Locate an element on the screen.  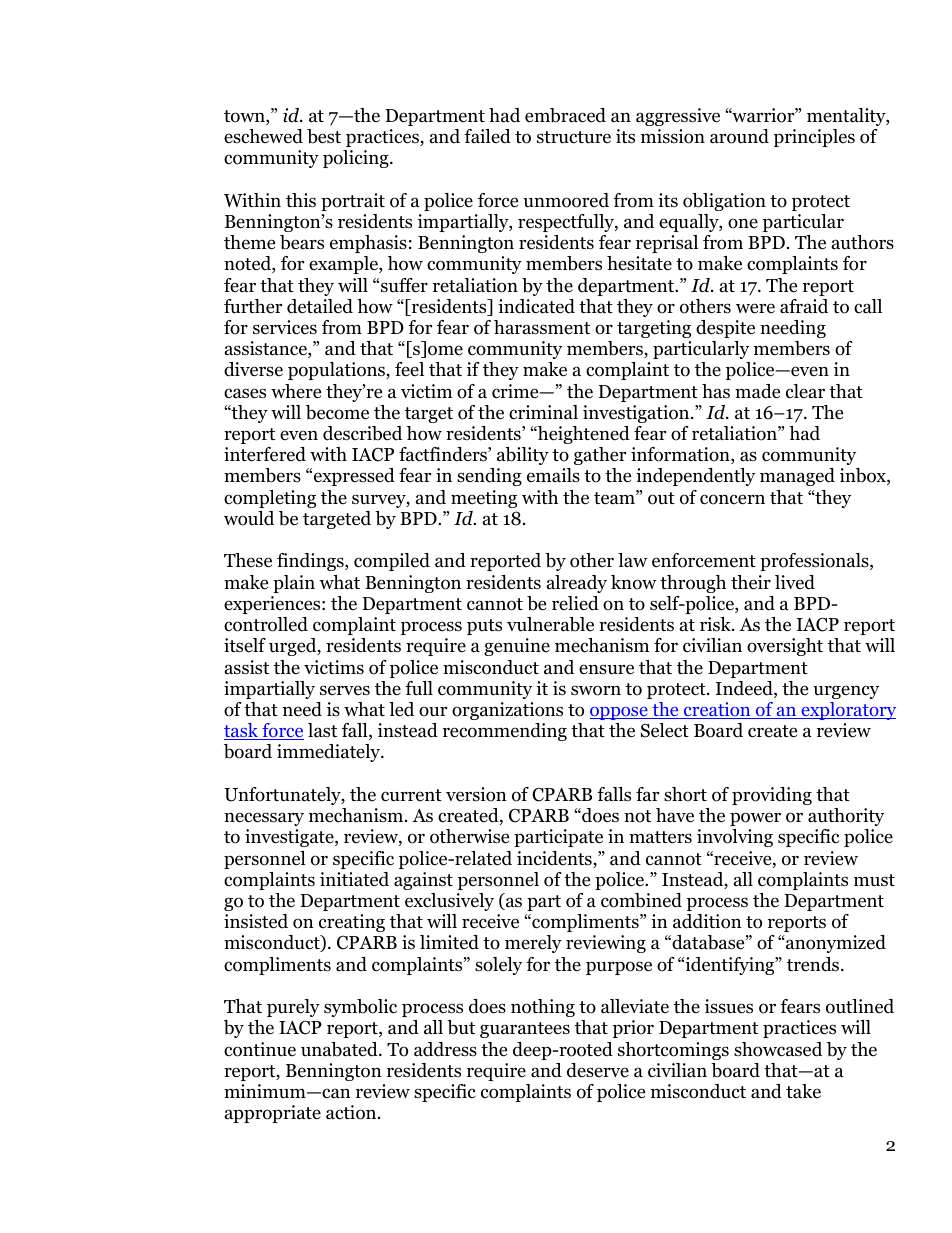
best is located at coordinates (324, 136).
